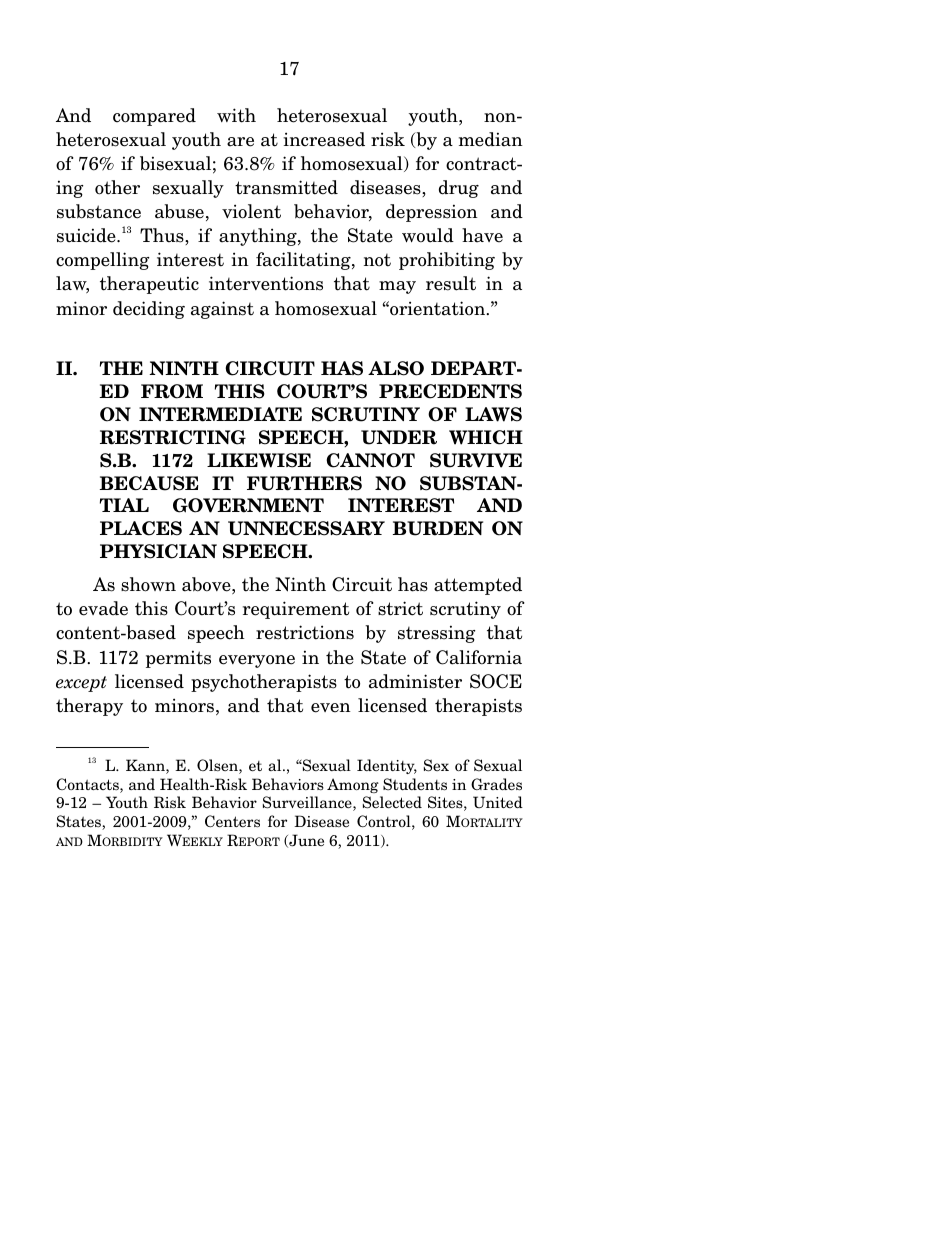 This image has height=1233, width=952. I want to click on compared, so click(154, 117).
